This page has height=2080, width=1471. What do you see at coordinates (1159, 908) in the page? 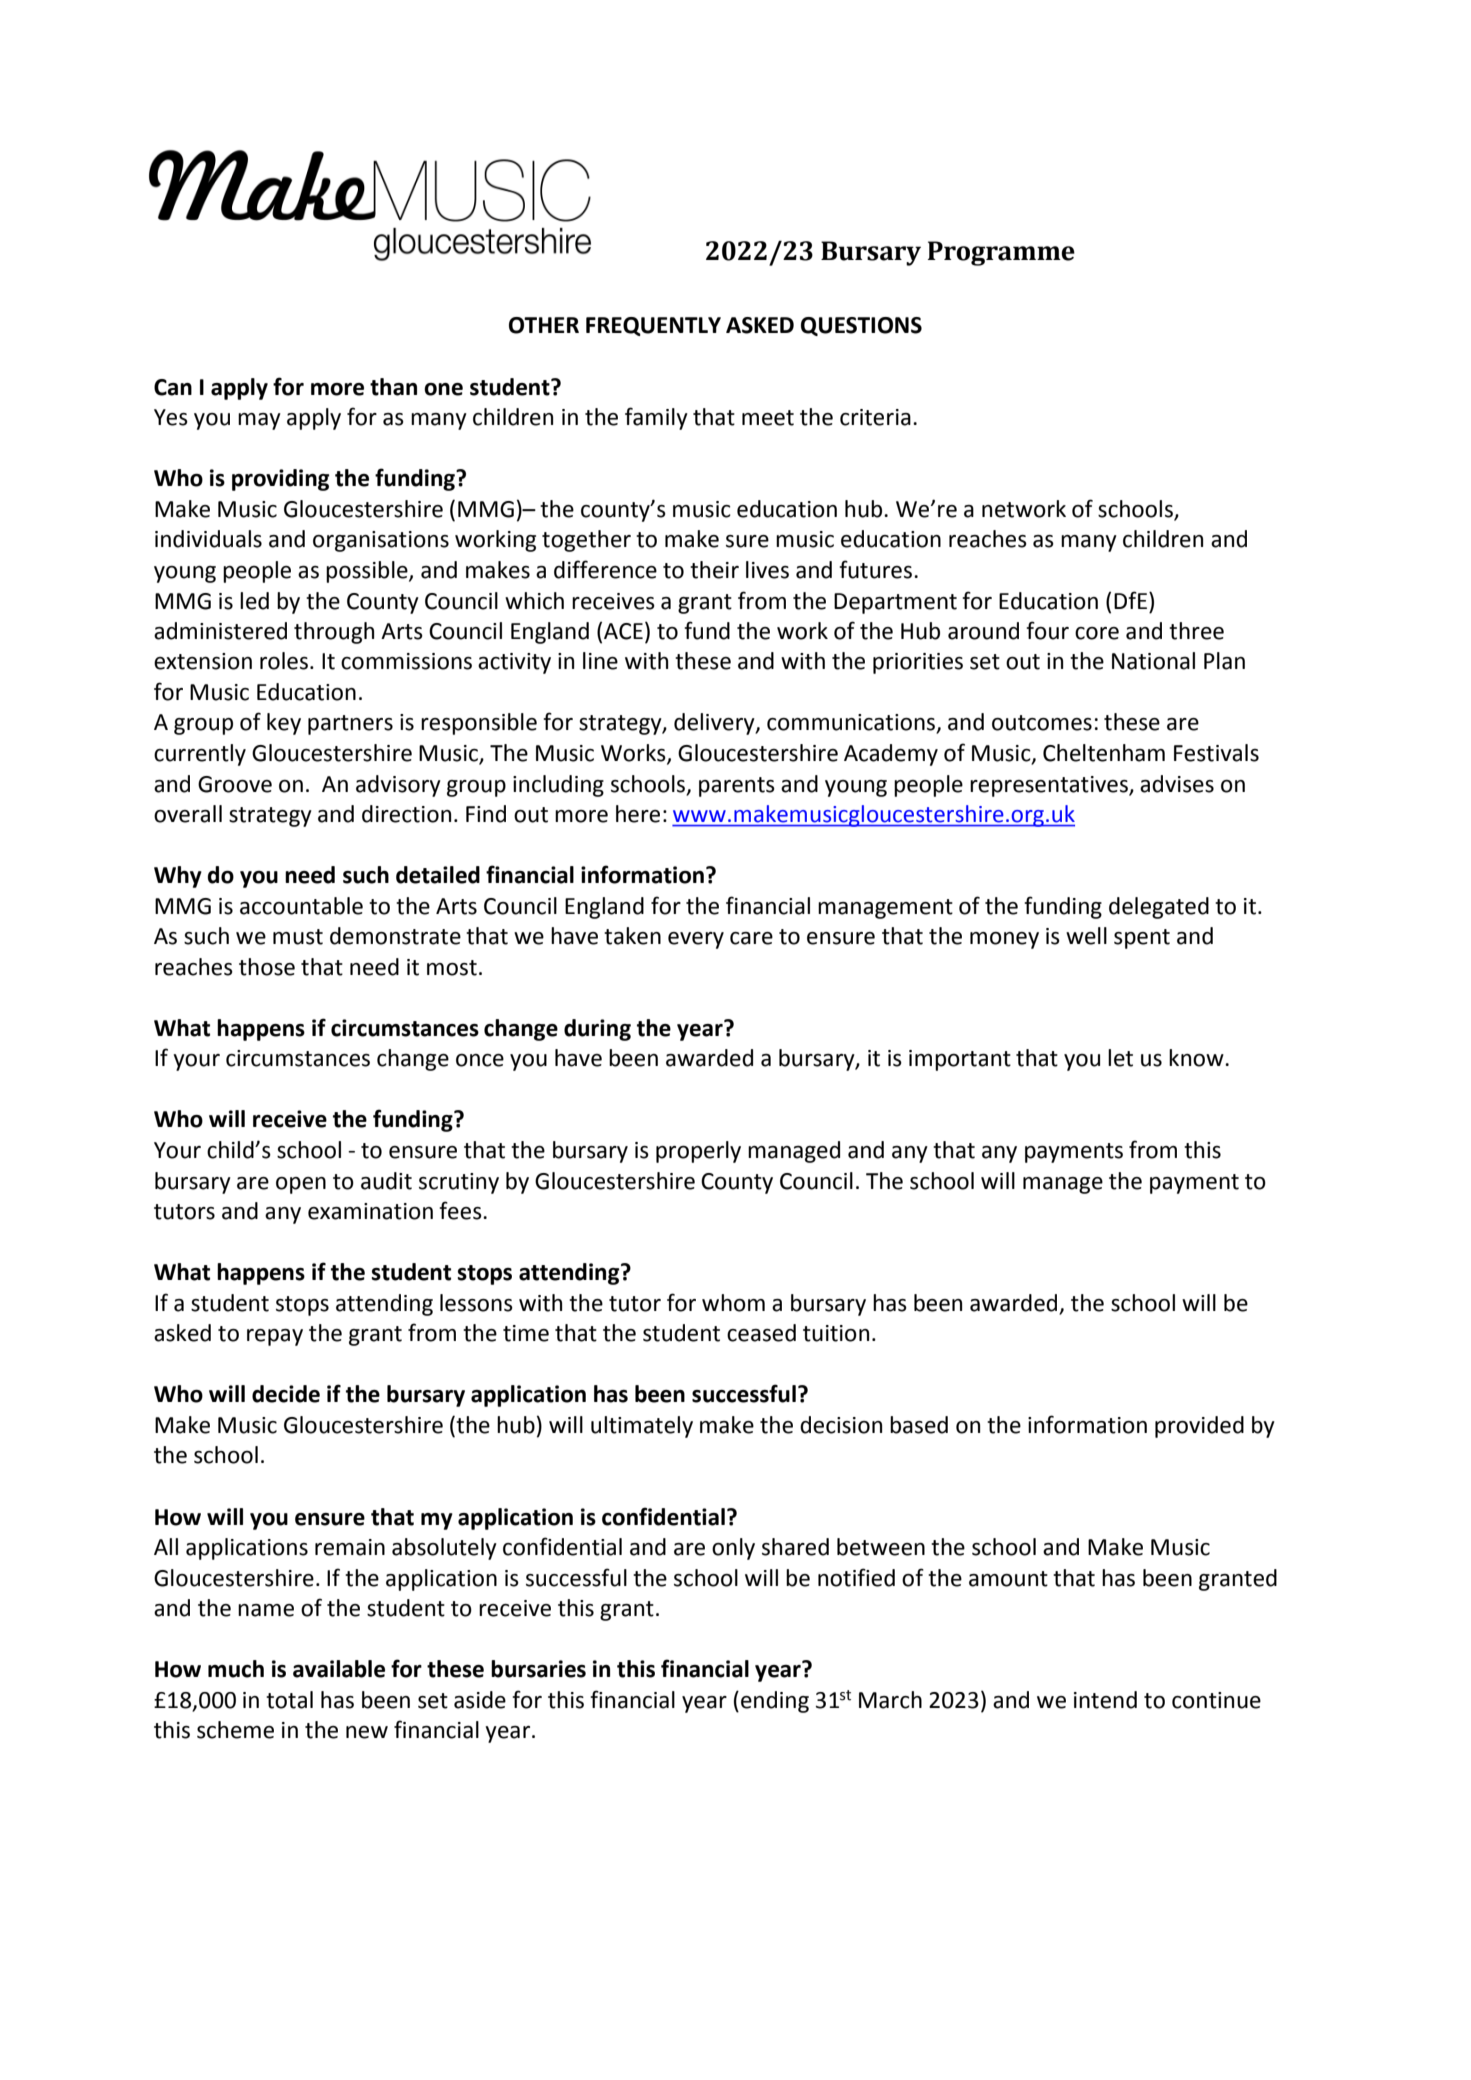
I see `delegated` at bounding box center [1159, 908].
